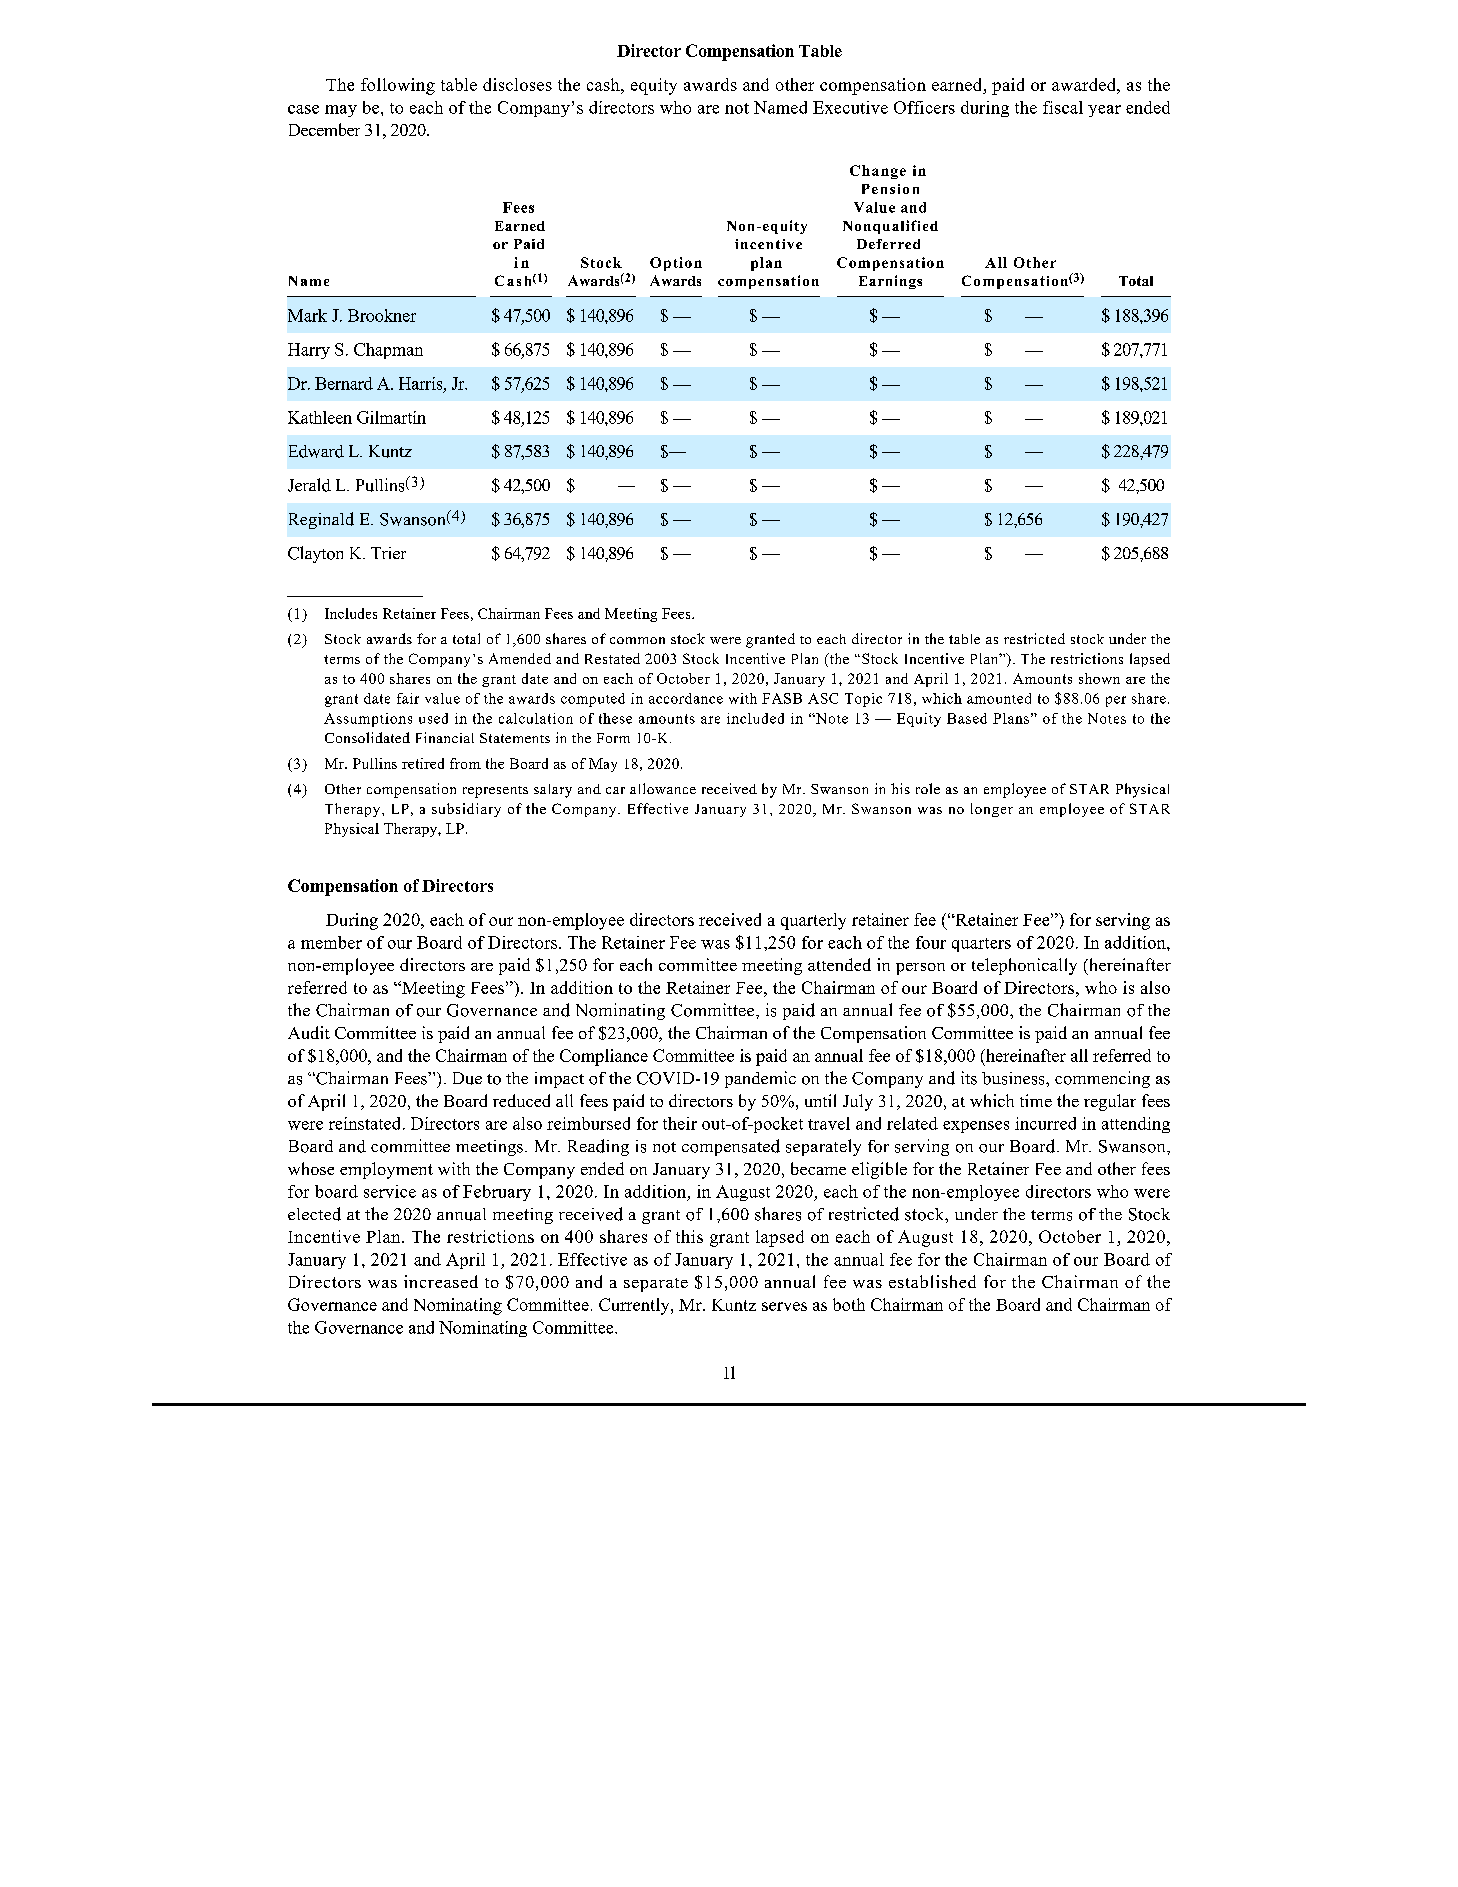 The height and width of the page is (1887, 1458). What do you see at coordinates (408, 698) in the page?
I see `fair` at bounding box center [408, 698].
